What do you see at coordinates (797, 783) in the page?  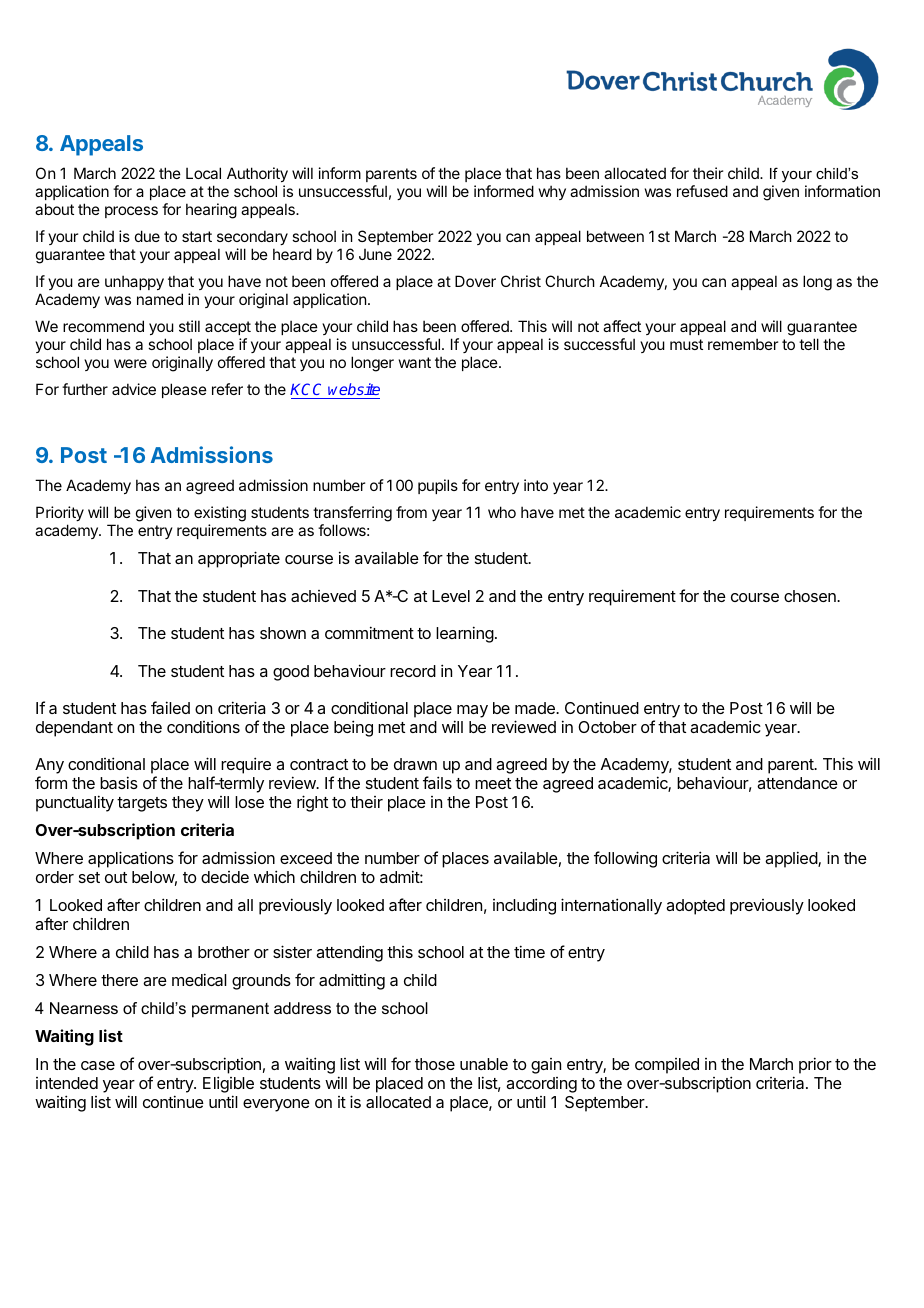 I see `attendance` at bounding box center [797, 783].
